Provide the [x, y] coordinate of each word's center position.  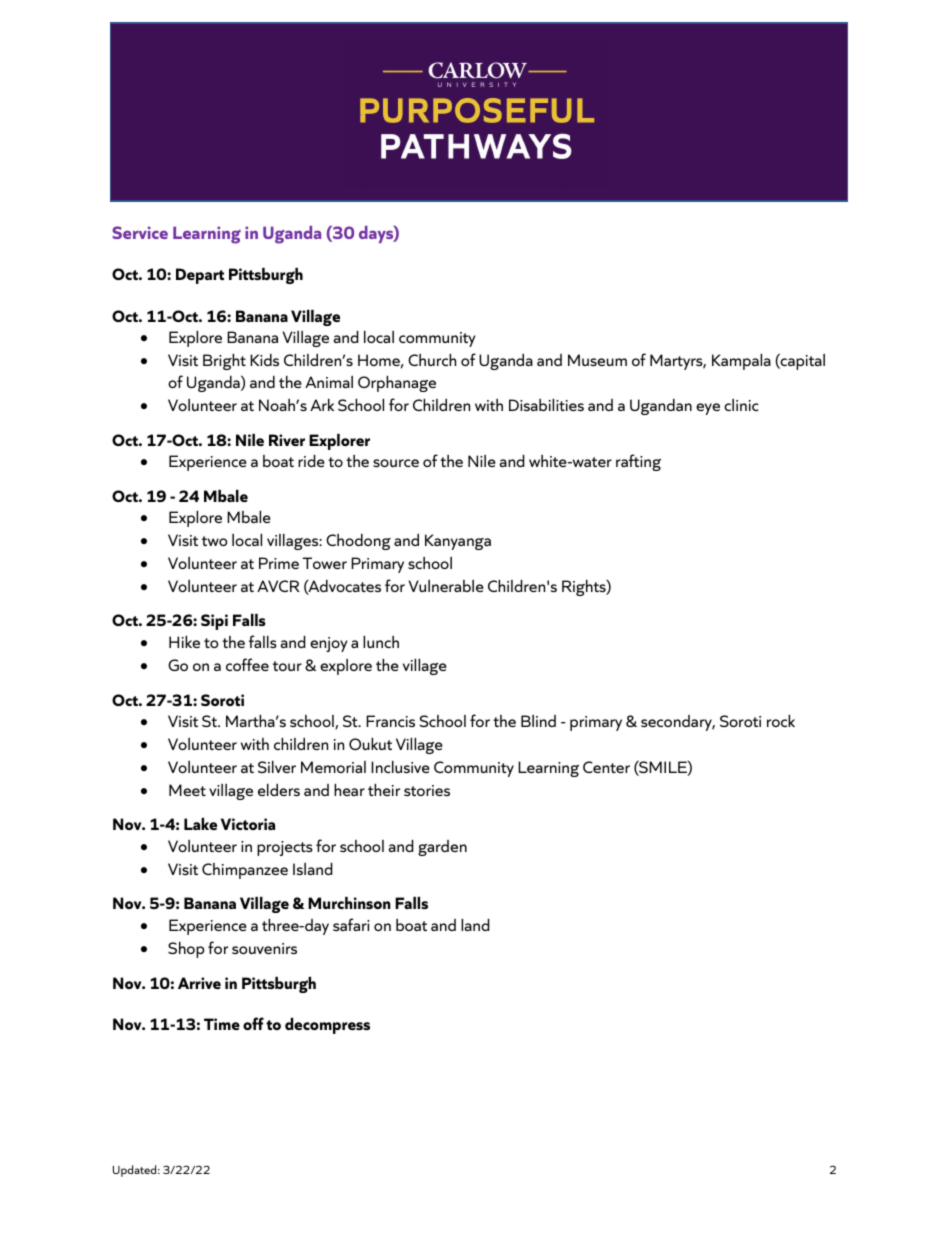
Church [432, 360]
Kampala [741, 362]
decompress [327, 1026]
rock [781, 721]
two [215, 541]
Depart [200, 276]
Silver [277, 767]
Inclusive [400, 767]
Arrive [199, 983]
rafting [638, 462]
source [396, 463]
